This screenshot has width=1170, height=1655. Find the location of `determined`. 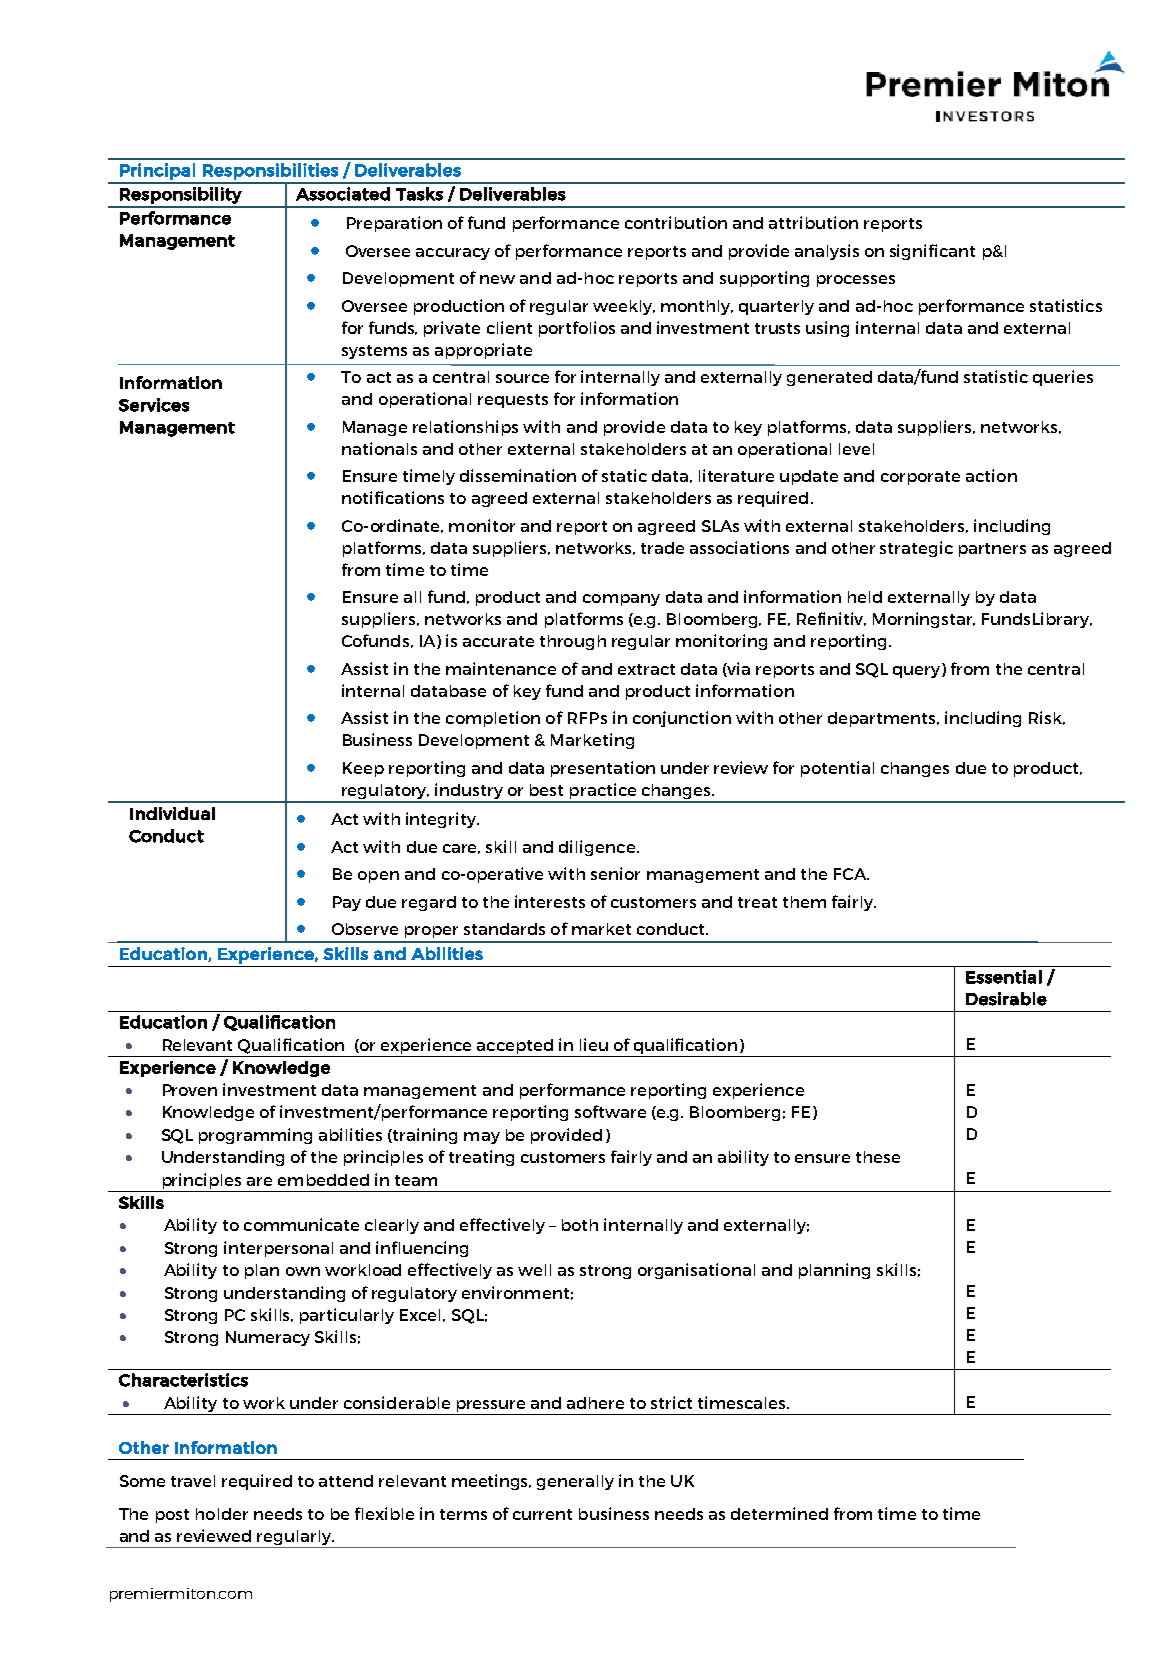

determined is located at coordinates (779, 1513).
